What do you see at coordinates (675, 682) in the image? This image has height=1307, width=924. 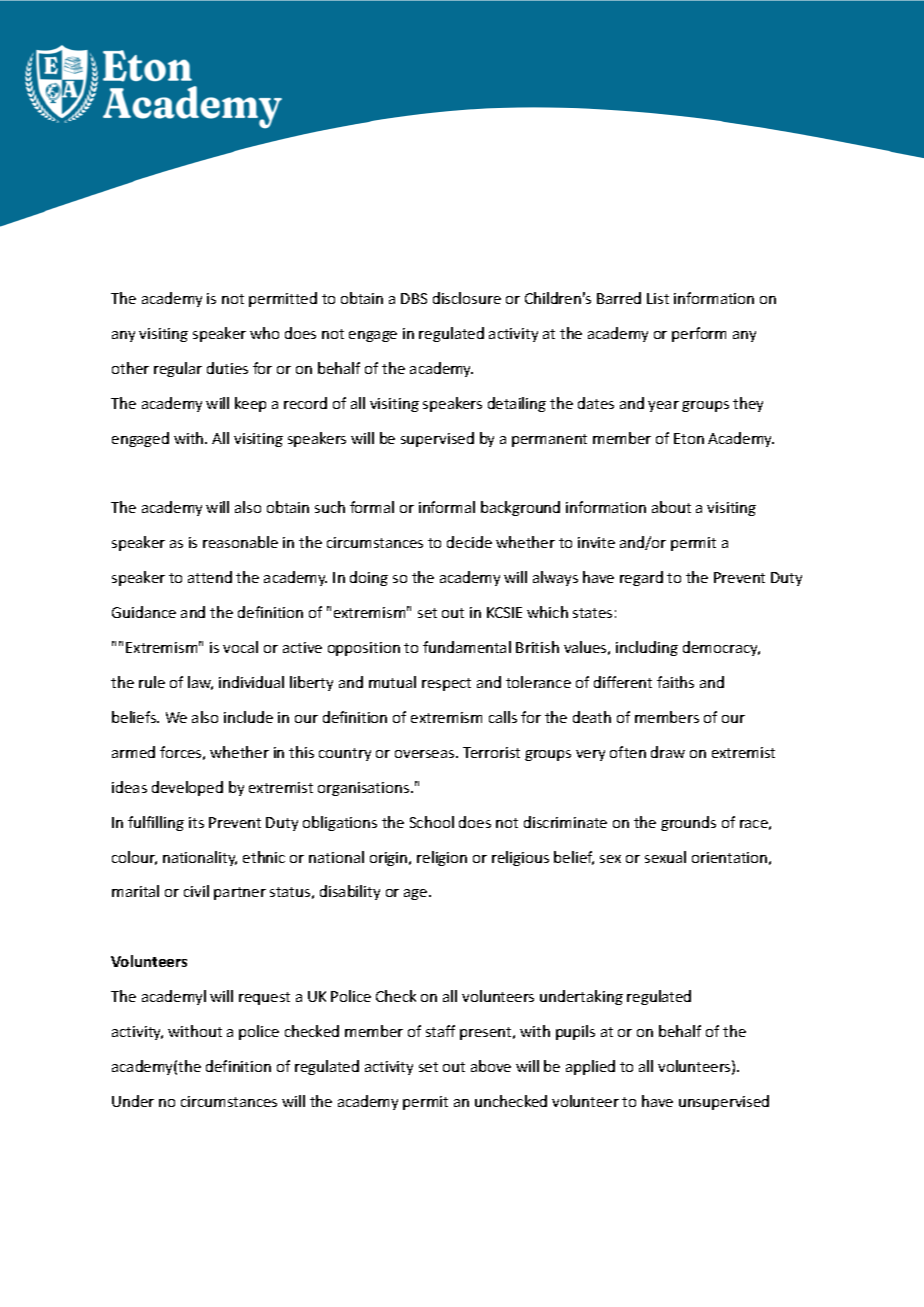 I see `faiths` at bounding box center [675, 682].
